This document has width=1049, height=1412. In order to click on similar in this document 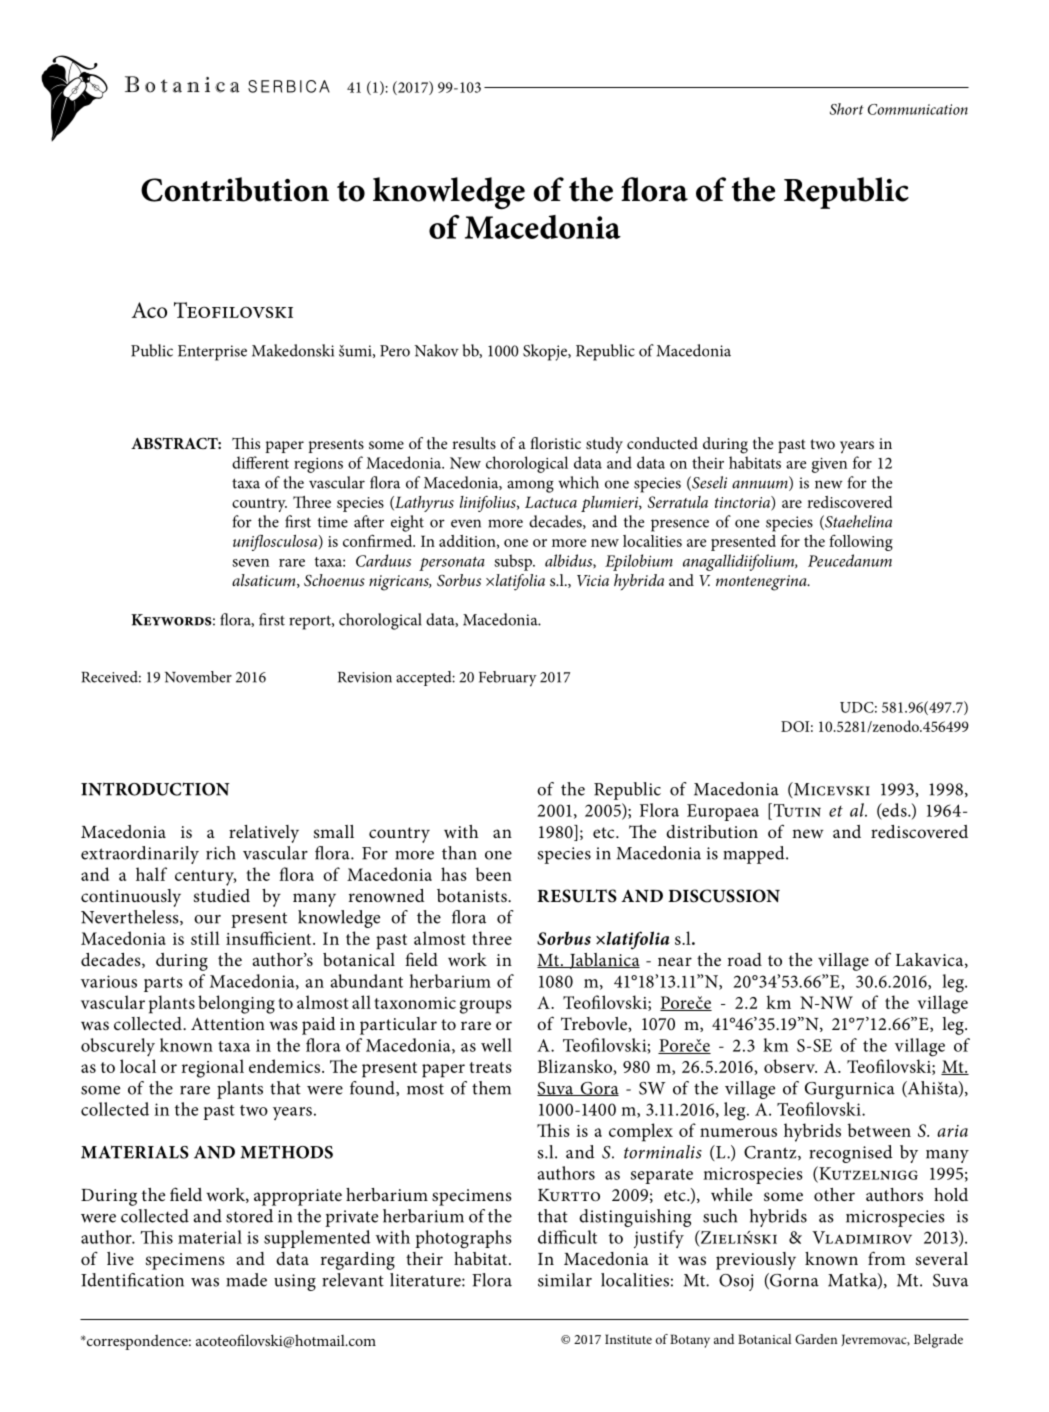, I will do `click(565, 1280)`.
